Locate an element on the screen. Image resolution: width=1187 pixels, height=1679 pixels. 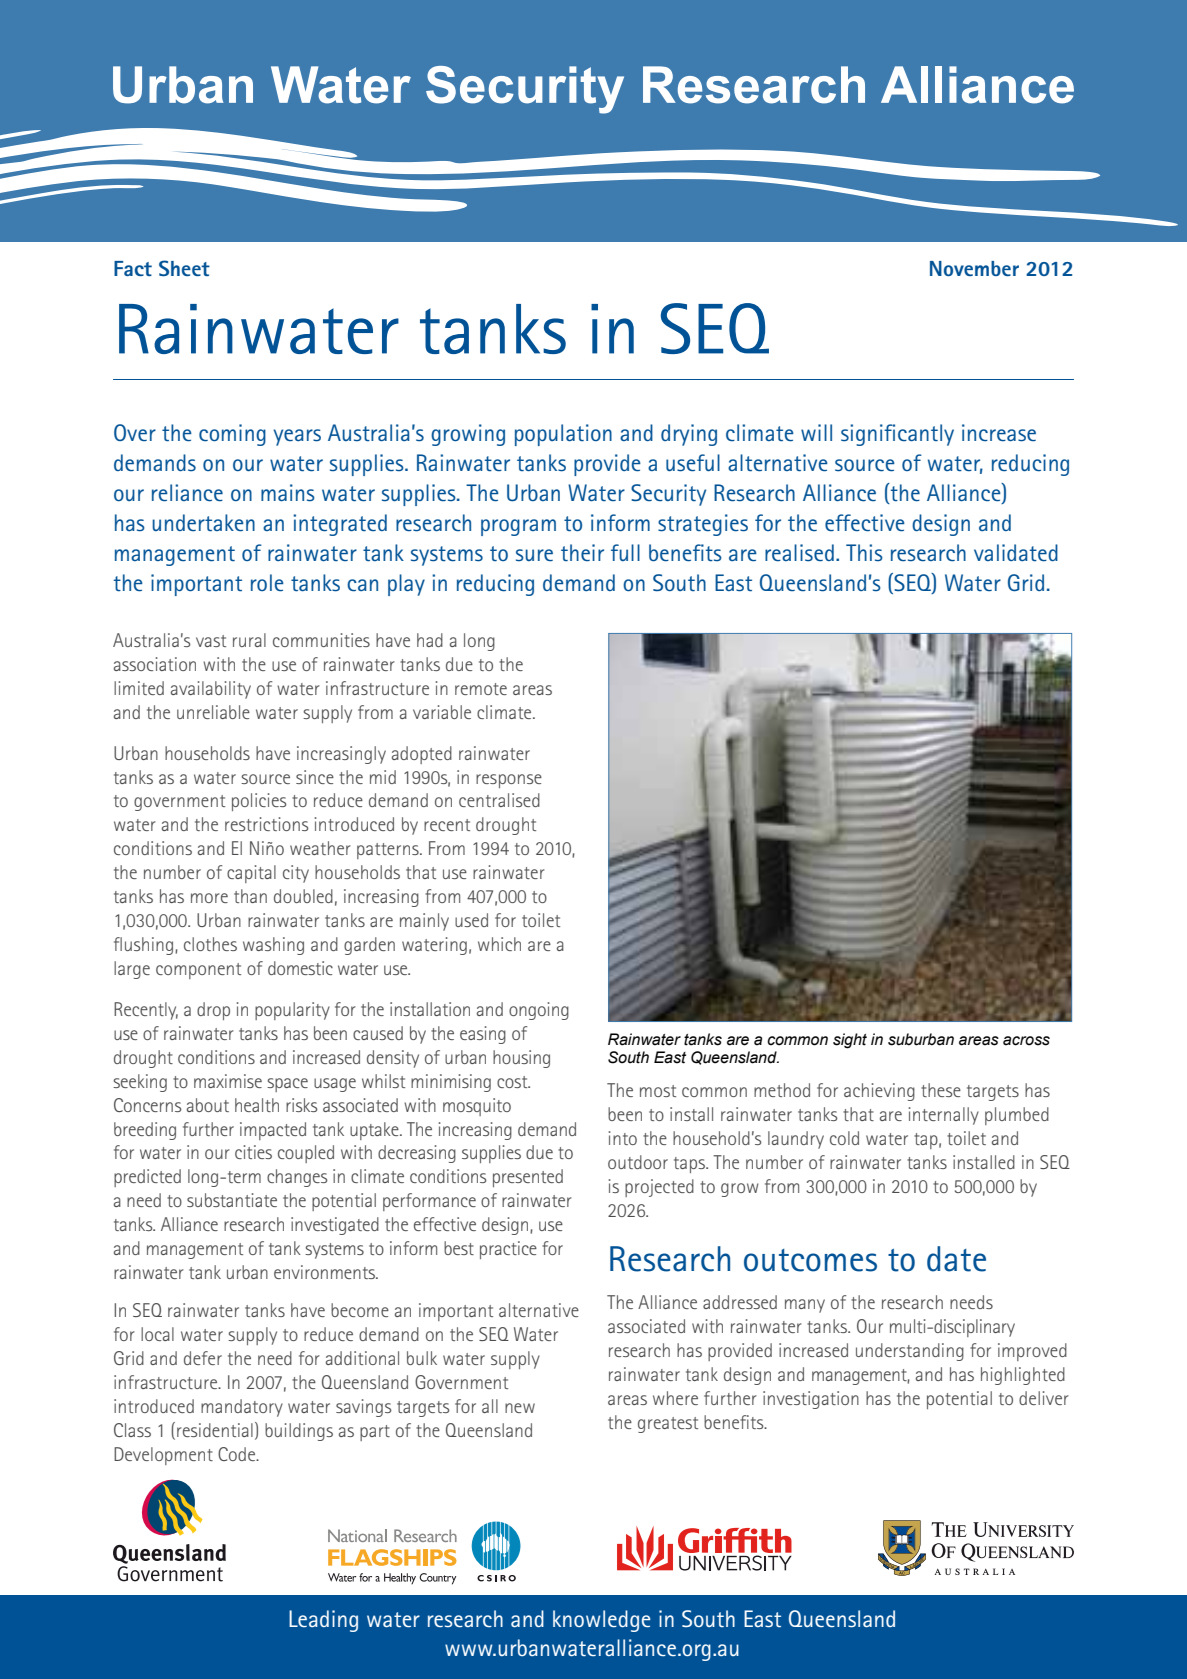
which is located at coordinates (499, 944).
